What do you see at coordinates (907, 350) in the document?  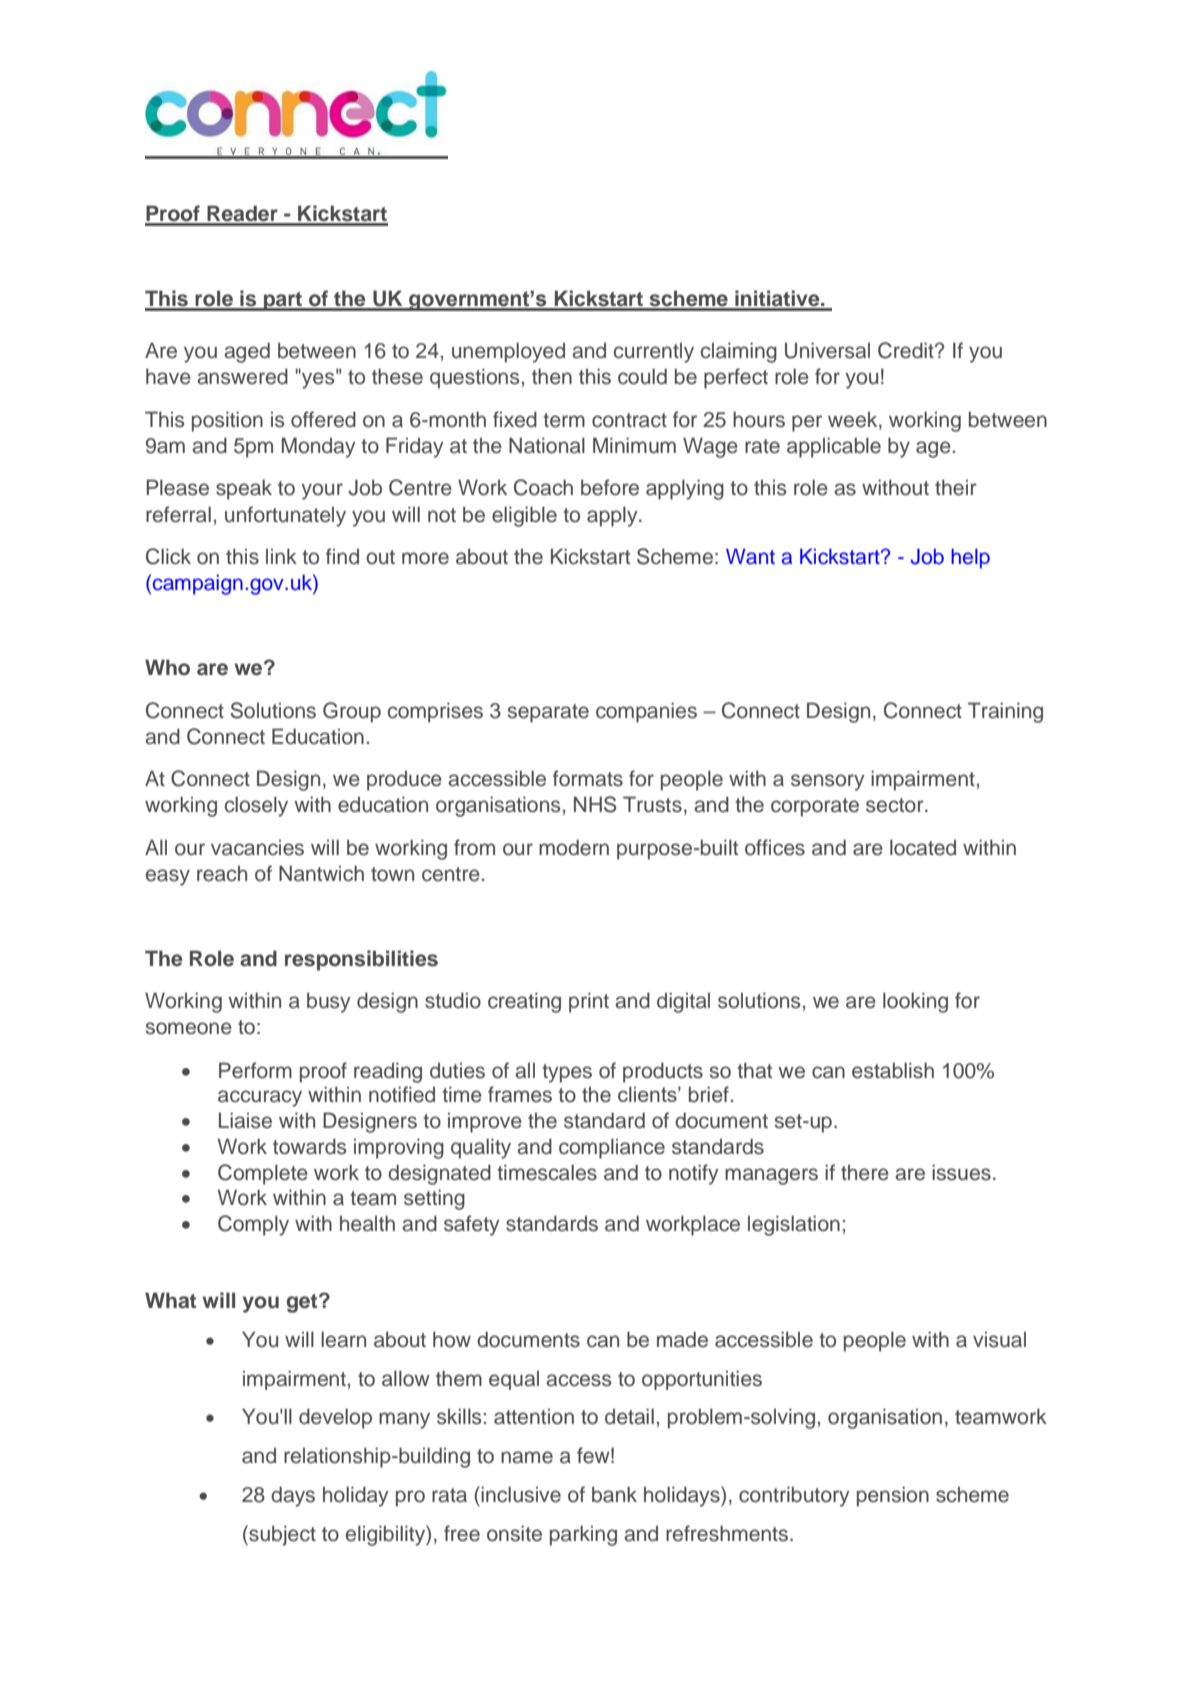 I see `Credit` at bounding box center [907, 350].
